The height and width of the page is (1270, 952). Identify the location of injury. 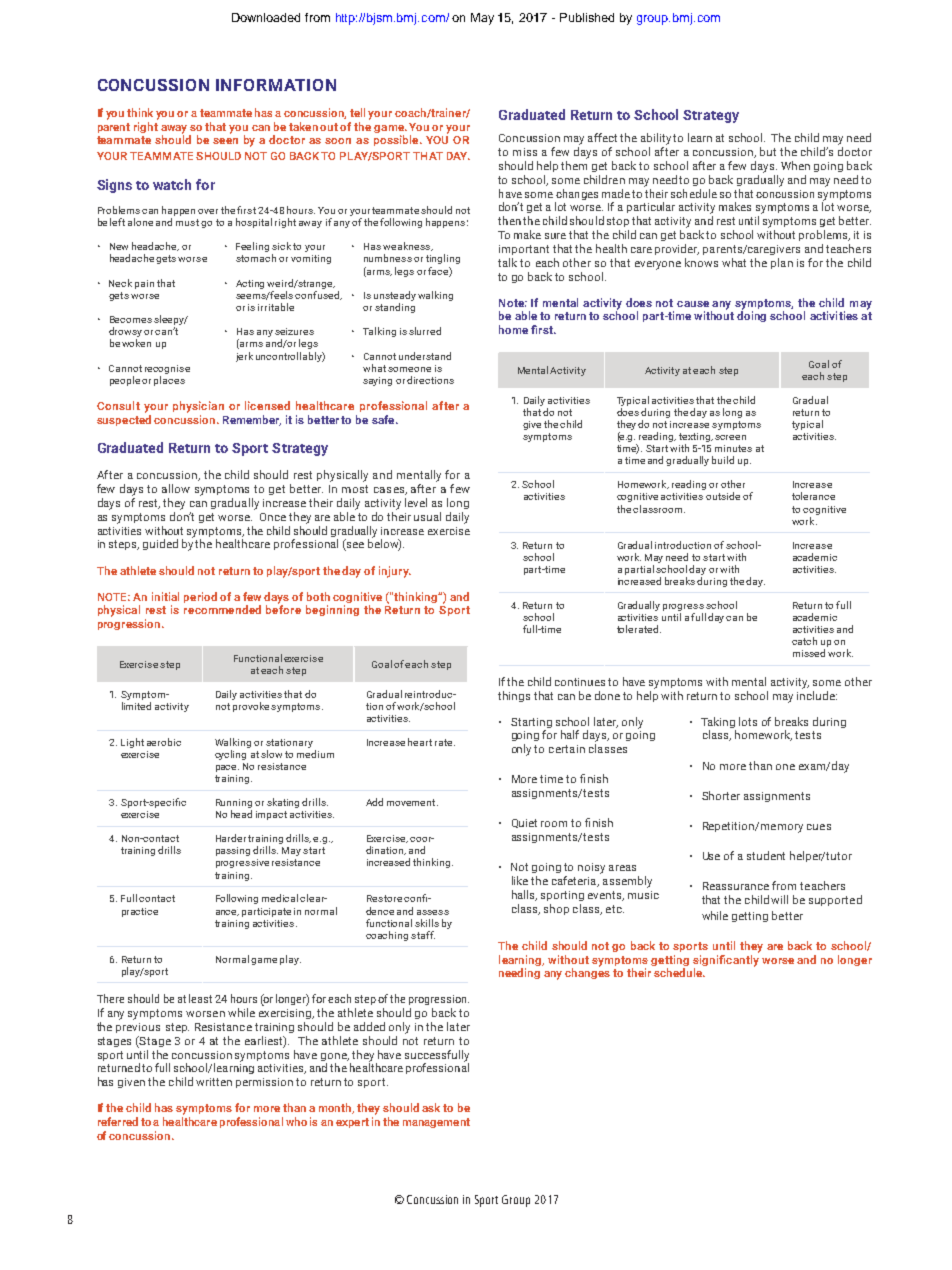
(395, 572).
